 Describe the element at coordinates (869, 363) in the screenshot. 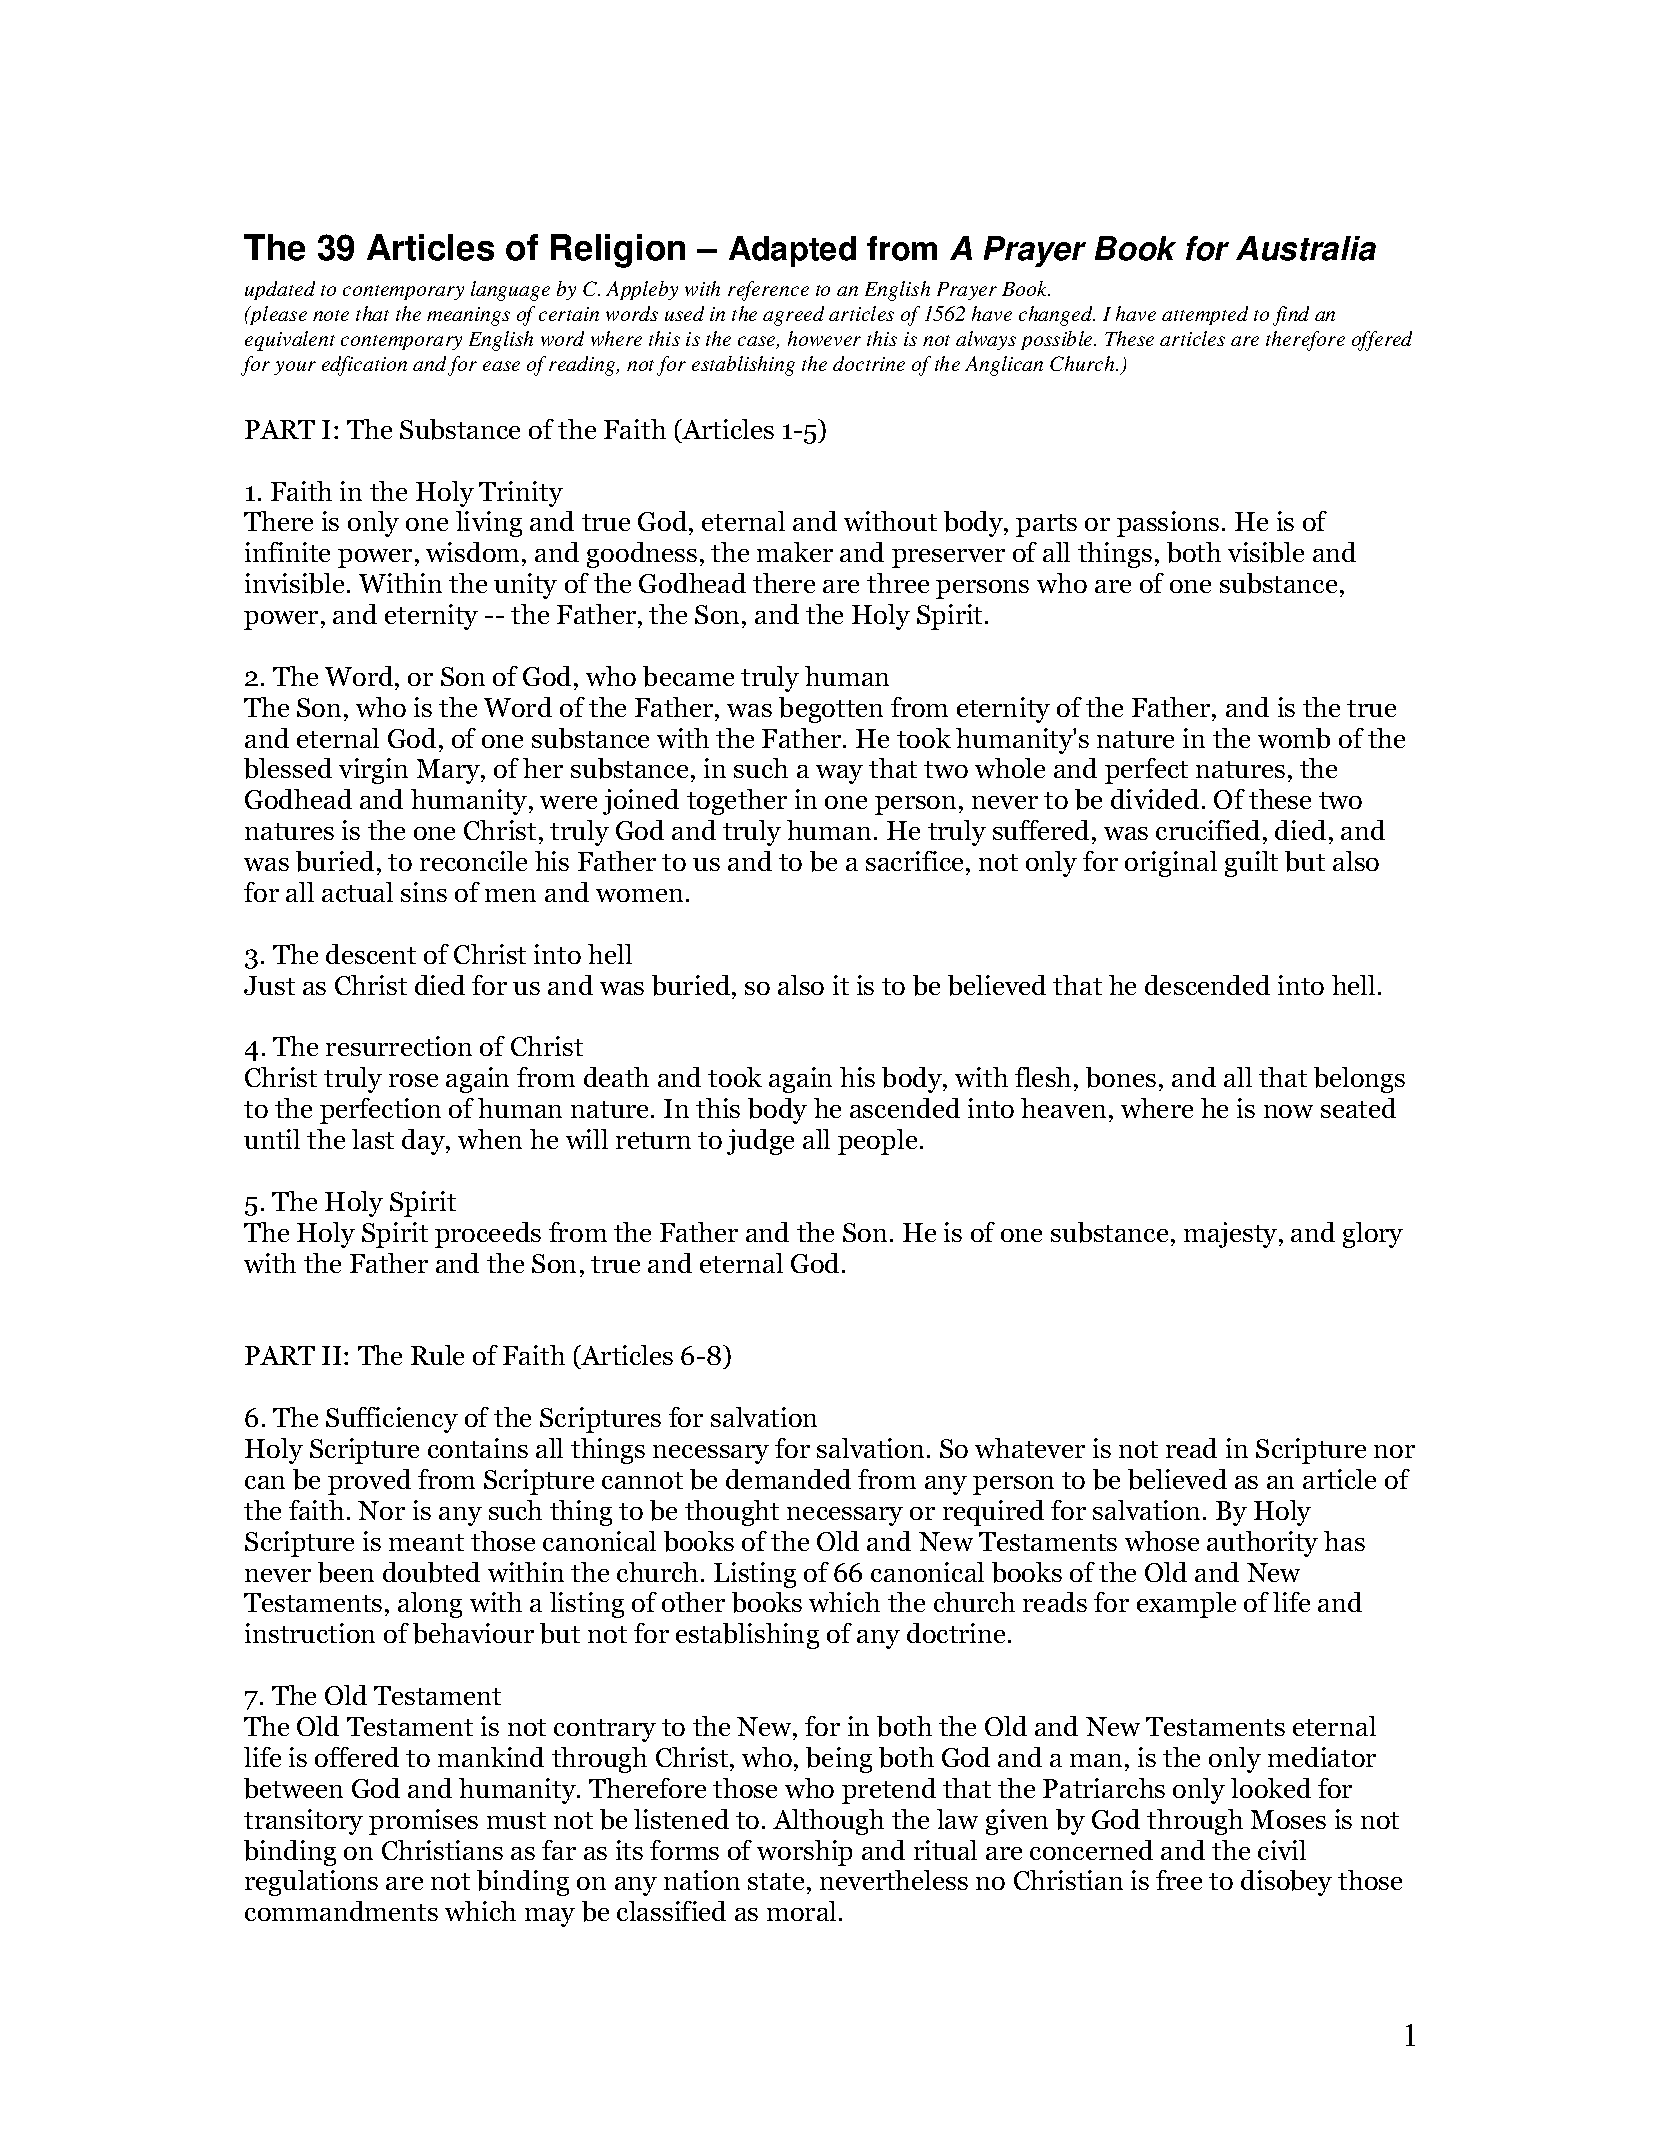

I see `doctrine` at that location.
